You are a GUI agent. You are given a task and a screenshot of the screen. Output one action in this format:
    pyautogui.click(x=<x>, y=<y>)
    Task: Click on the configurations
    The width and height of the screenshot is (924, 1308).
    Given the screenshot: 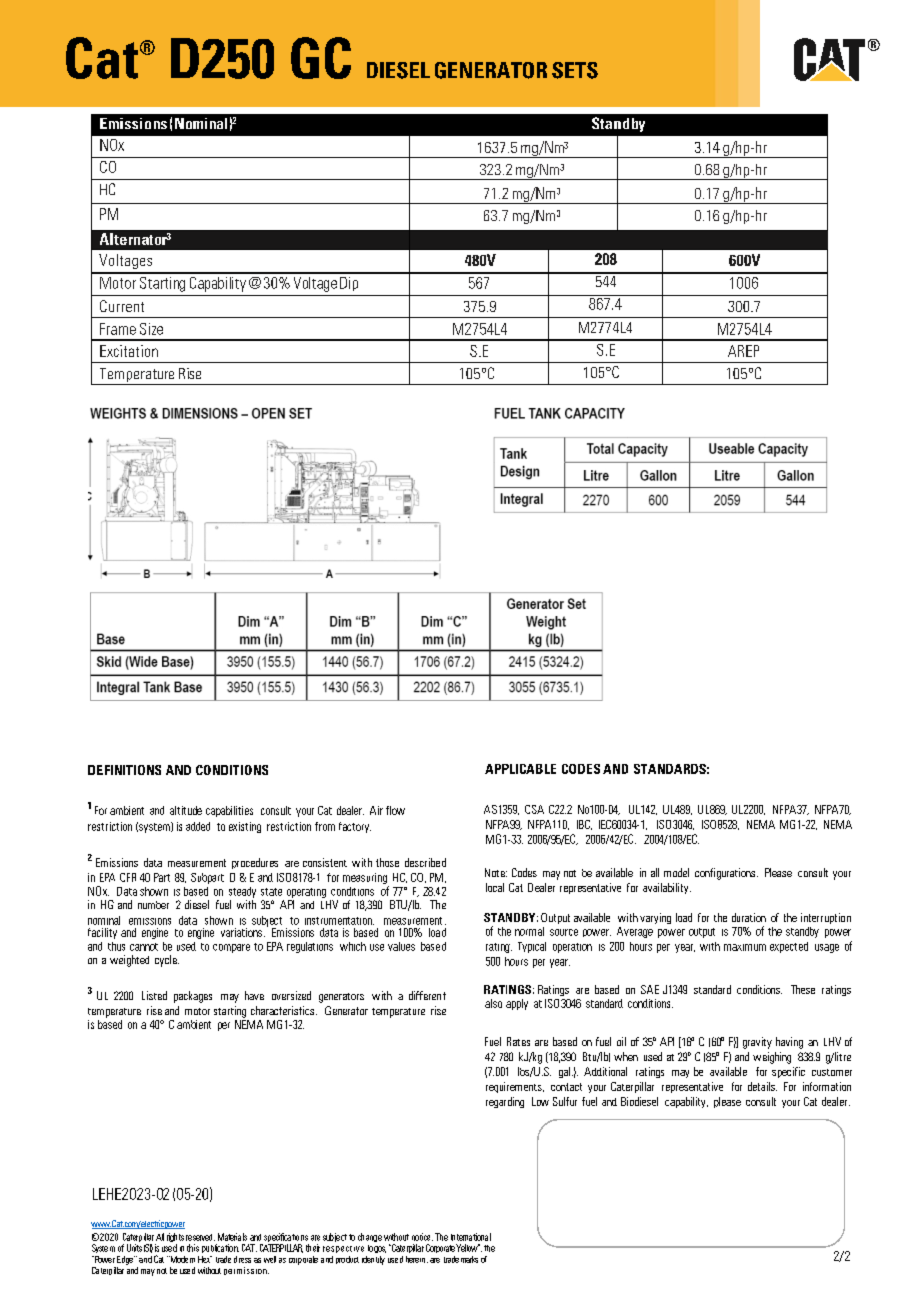 What is the action you would take?
    pyautogui.click(x=725, y=874)
